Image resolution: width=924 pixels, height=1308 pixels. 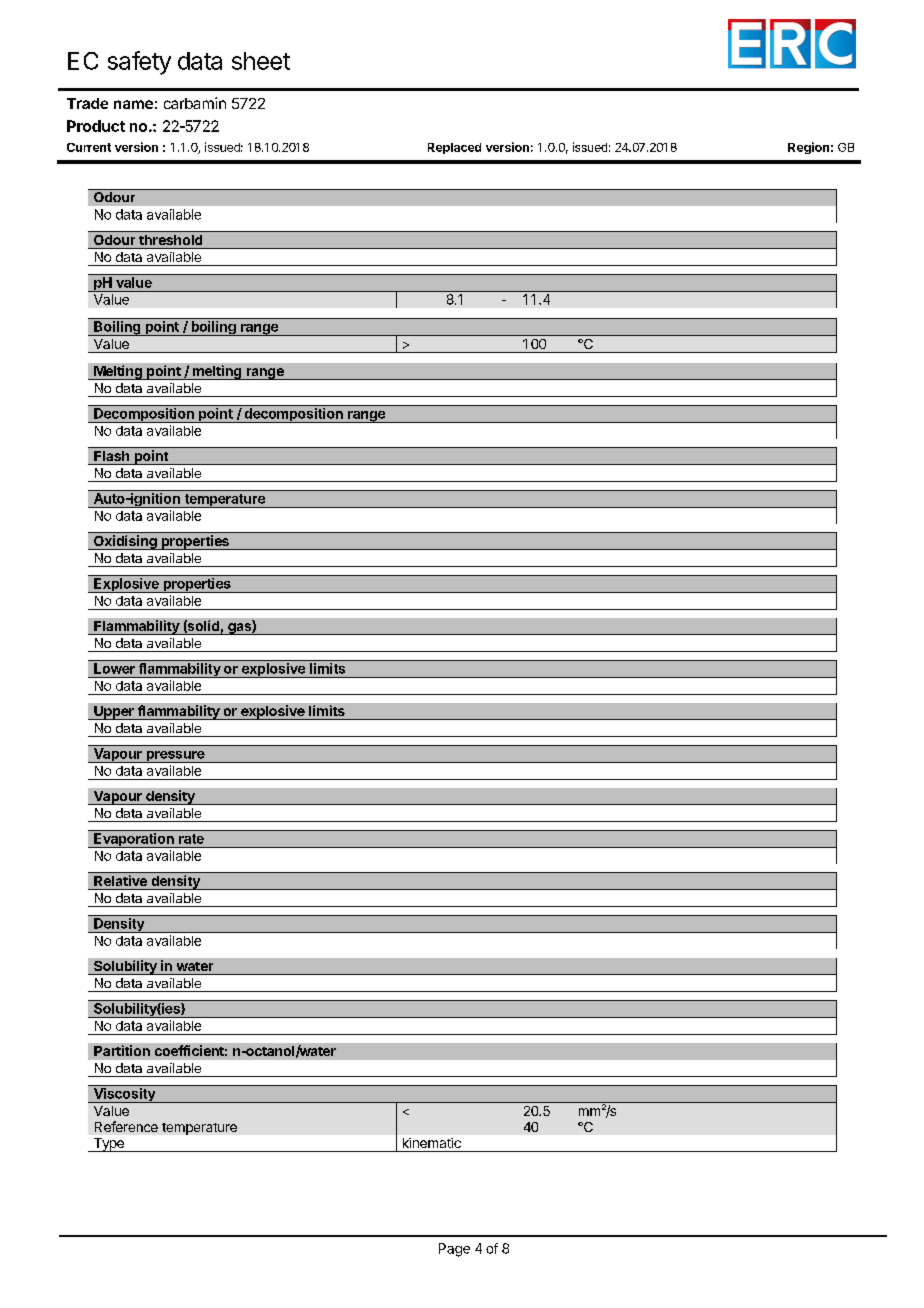 I want to click on kinematic, so click(x=432, y=1143).
